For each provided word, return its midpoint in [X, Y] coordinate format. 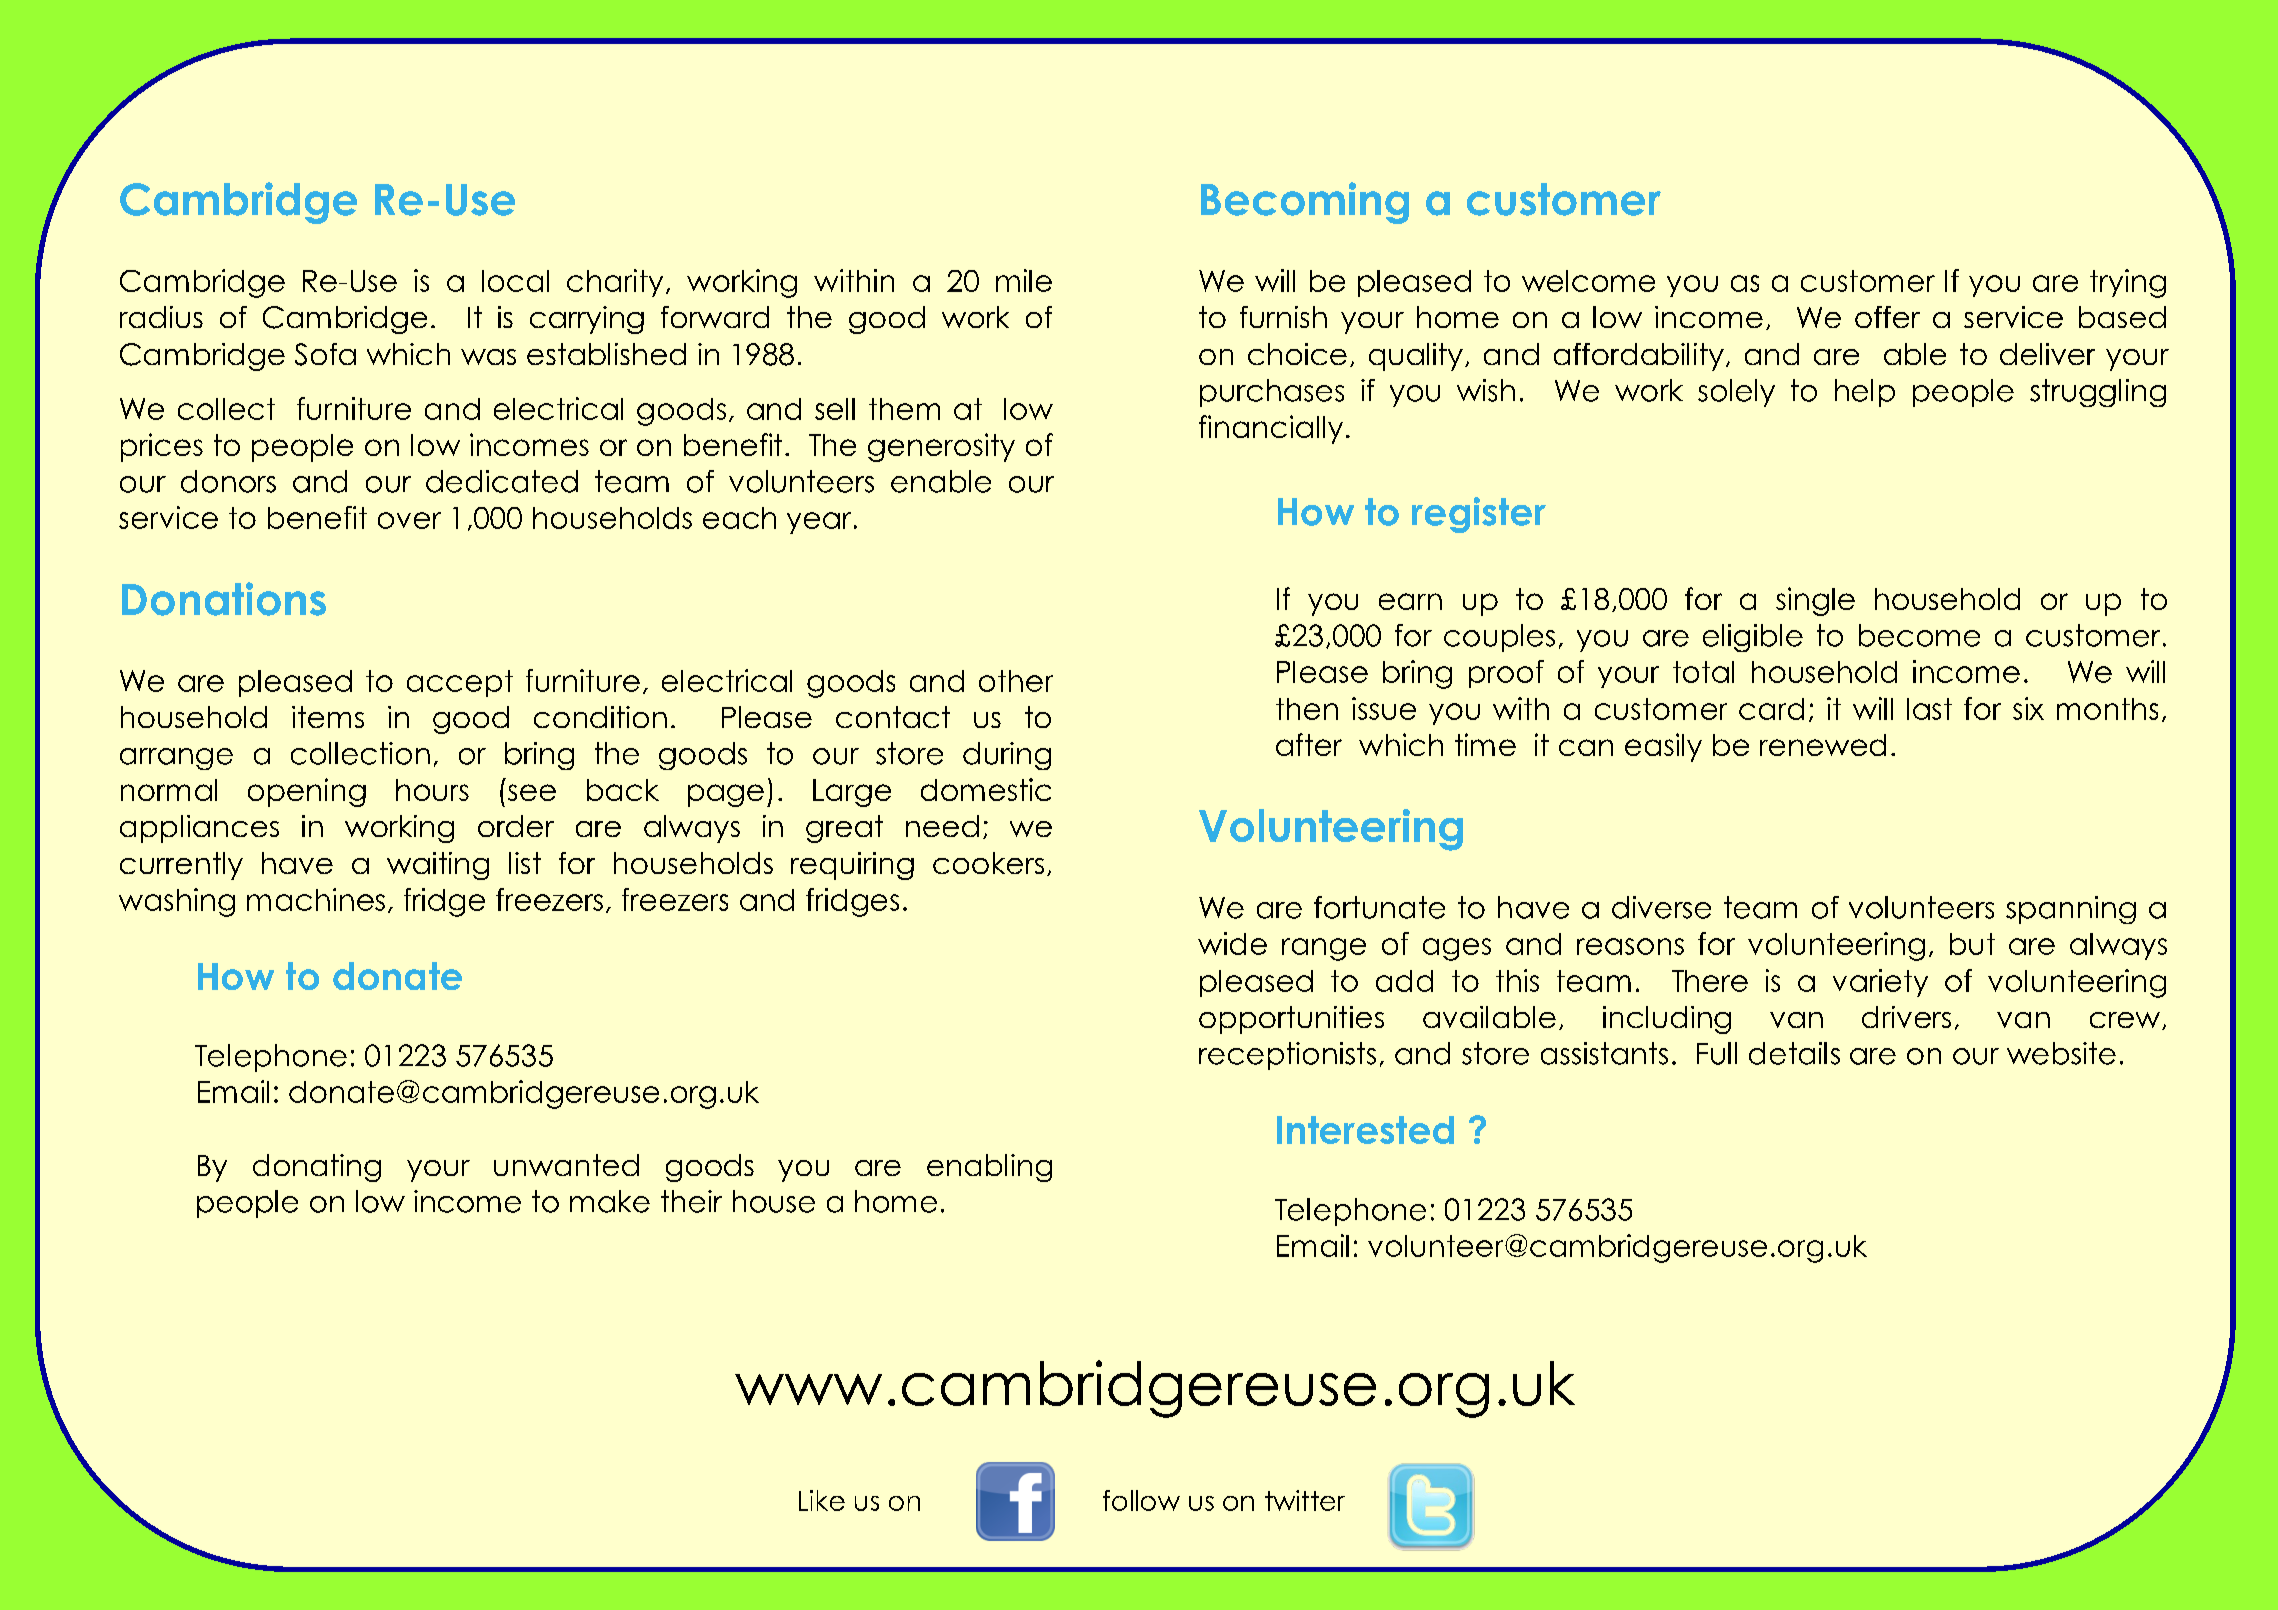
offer [1887, 317]
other [1016, 681]
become [1919, 635]
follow [1141, 1500]
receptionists [1287, 1056]
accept [460, 683]
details [1794, 1053]
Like [822, 1500]
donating [317, 1168]
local [515, 281]
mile [1024, 280]
